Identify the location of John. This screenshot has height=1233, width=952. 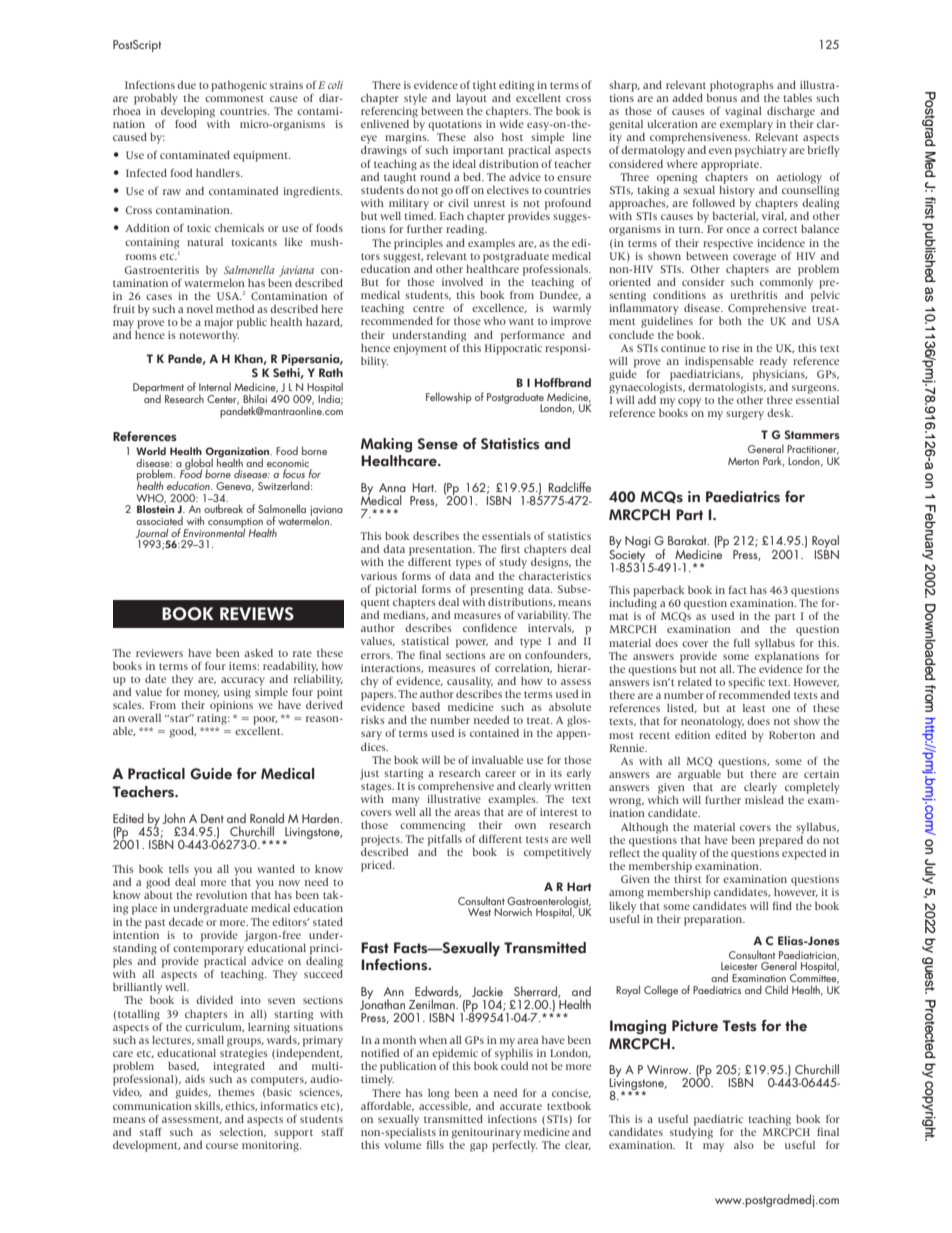
(174, 818).
